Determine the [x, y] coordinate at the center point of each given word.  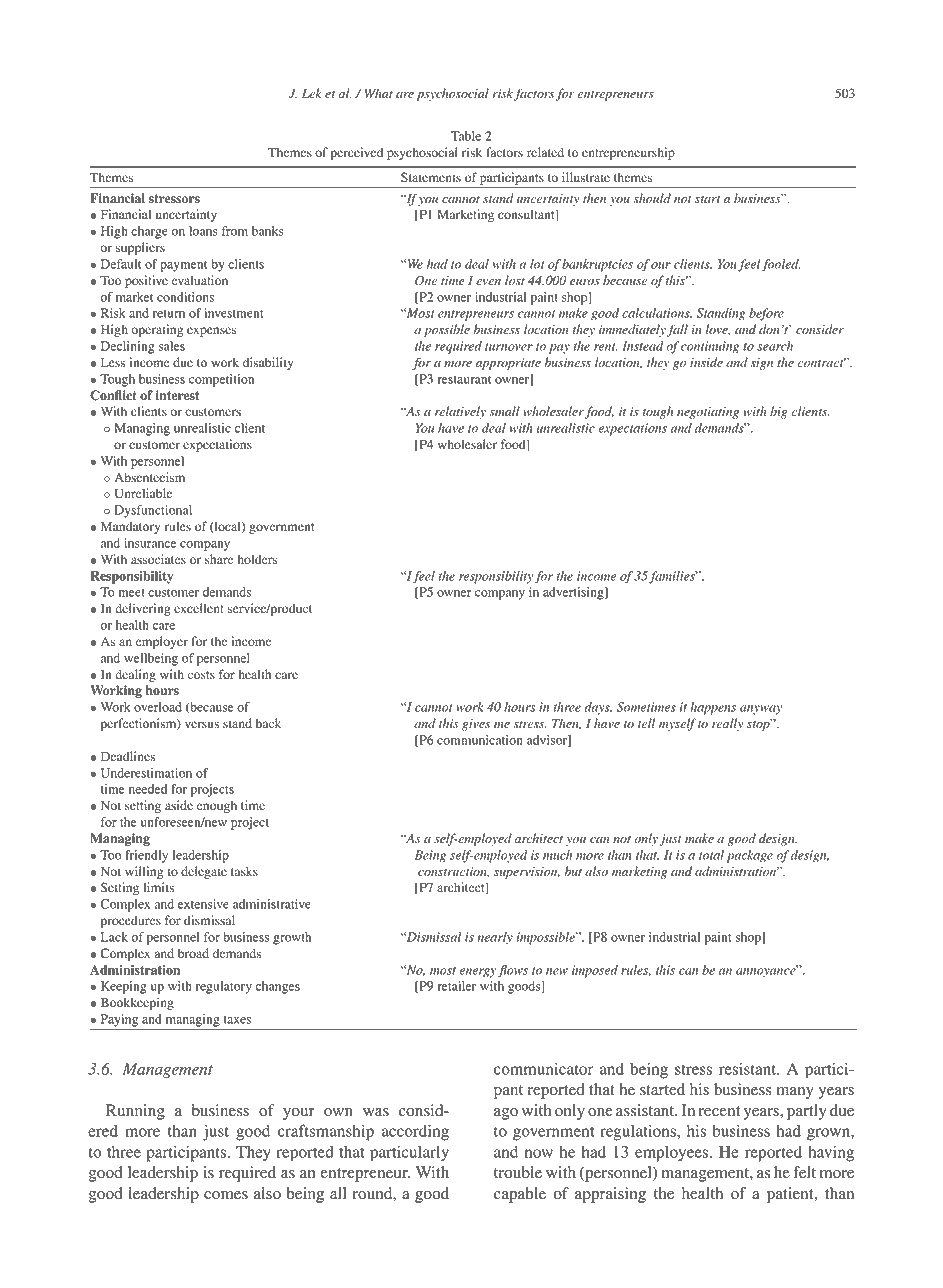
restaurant [464, 380]
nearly [495, 938]
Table [466, 136]
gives [476, 725]
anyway [761, 710]
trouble [518, 1172]
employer [162, 642]
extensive [203, 904]
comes [226, 1195]
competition [221, 380]
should [652, 198]
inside [706, 362]
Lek [312, 93]
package [750, 856]
